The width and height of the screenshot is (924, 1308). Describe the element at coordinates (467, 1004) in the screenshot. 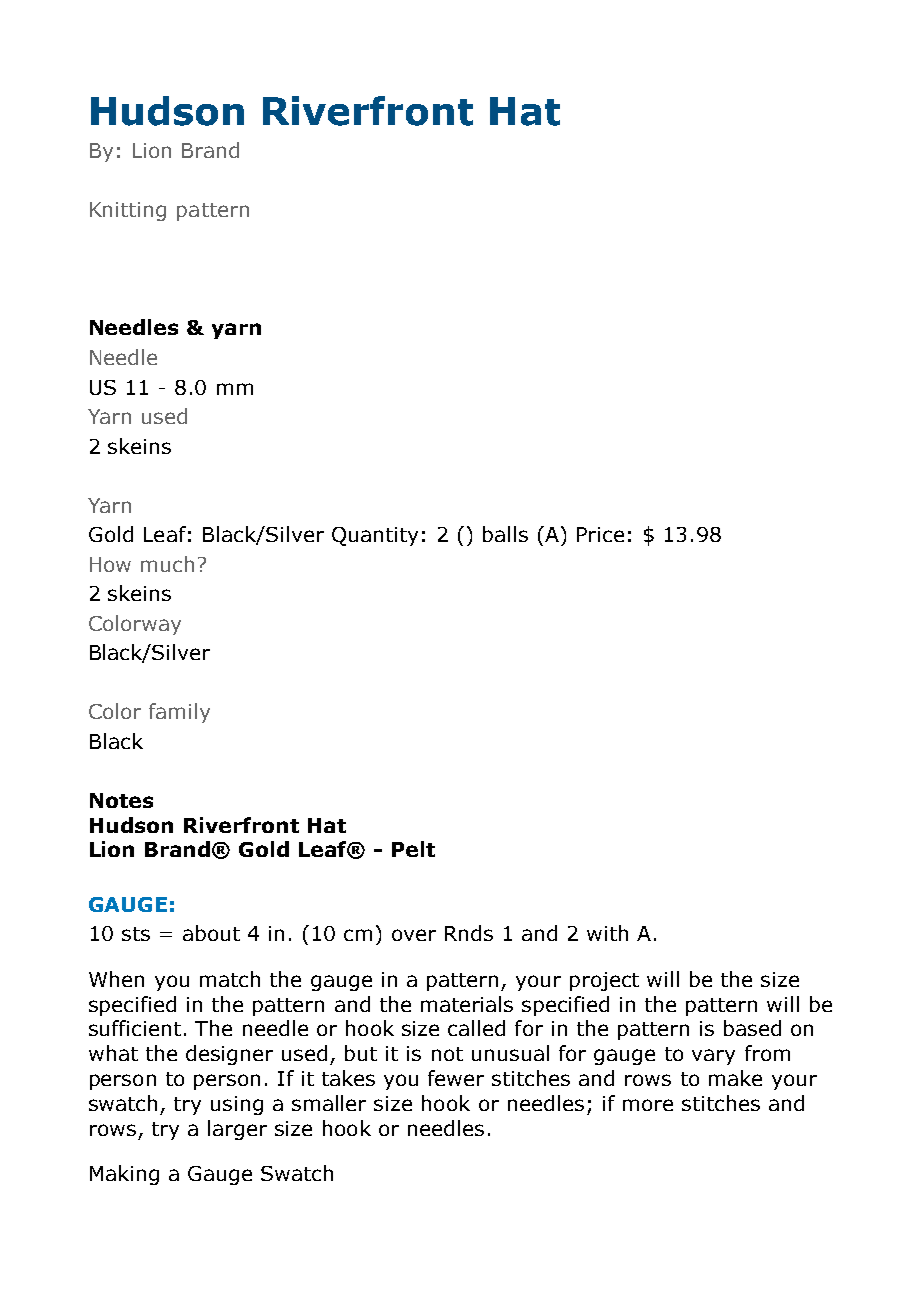

I see `materials` at that location.
